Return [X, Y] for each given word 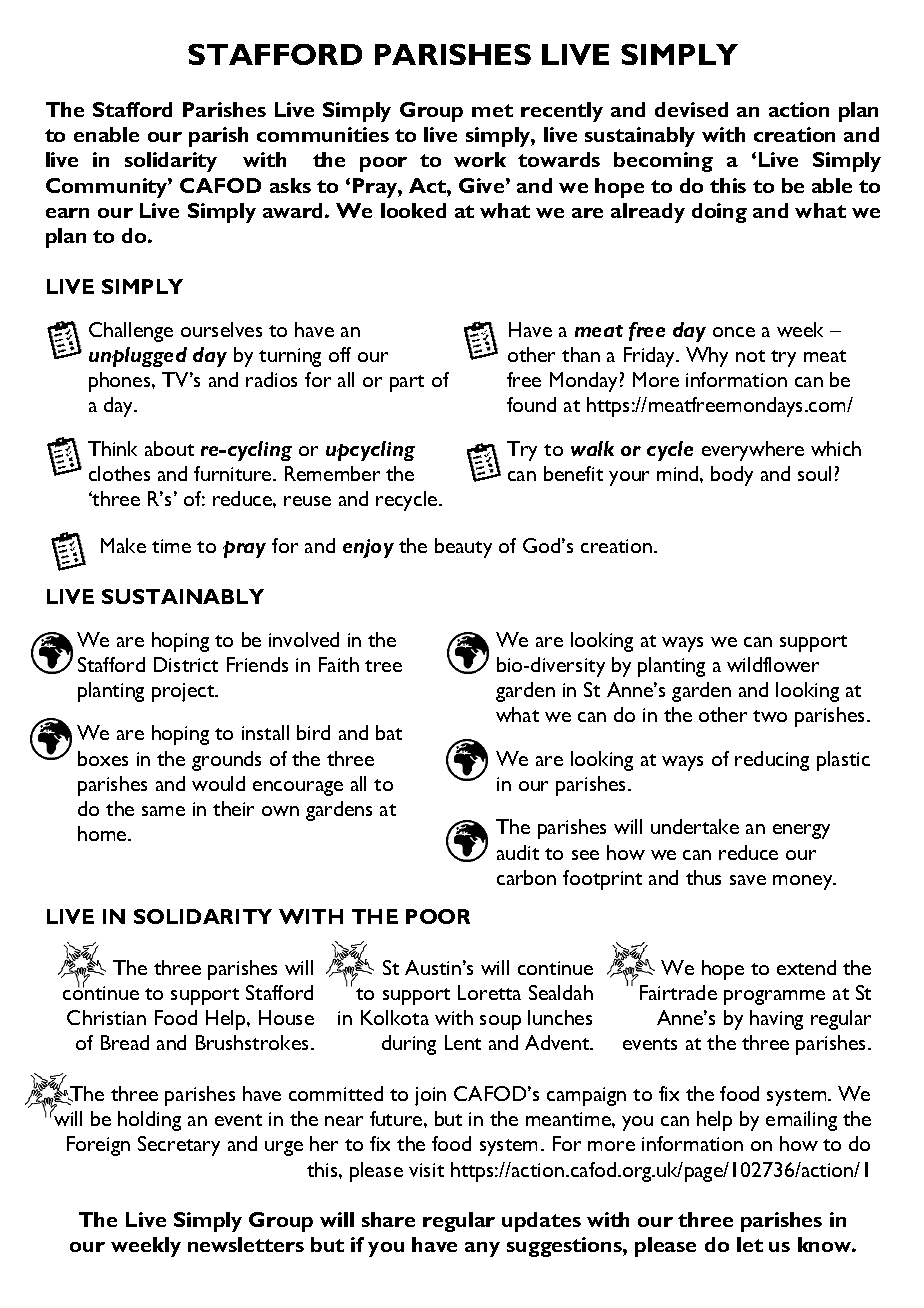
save [748, 880]
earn [67, 213]
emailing [801, 1121]
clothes [119, 473]
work [480, 159]
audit [518, 852]
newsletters [246, 1244]
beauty [463, 548]
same [163, 811]
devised [691, 109]
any [482, 1249]
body [732, 476]
